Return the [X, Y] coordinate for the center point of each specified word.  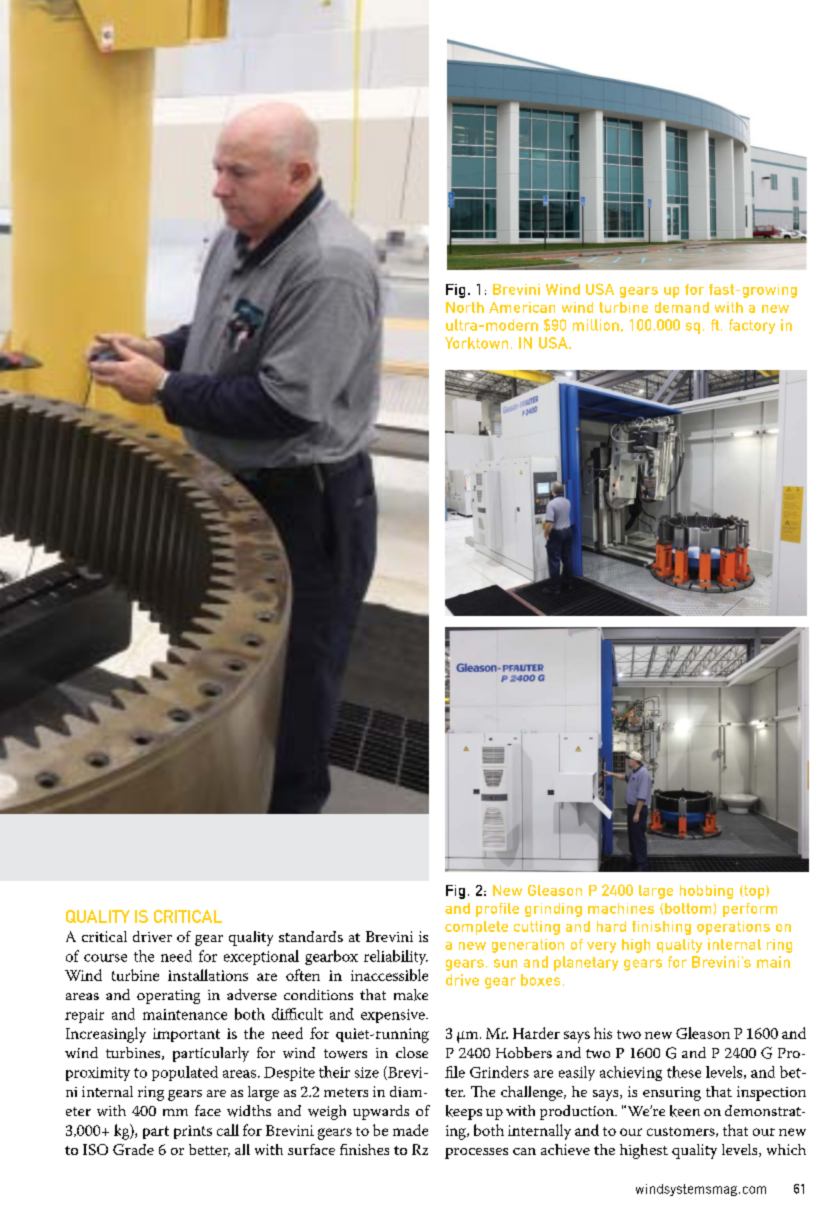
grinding [553, 910]
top [754, 892]
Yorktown [476, 343]
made [410, 1130]
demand [682, 307]
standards [311, 936]
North [465, 307]
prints [193, 1132]
